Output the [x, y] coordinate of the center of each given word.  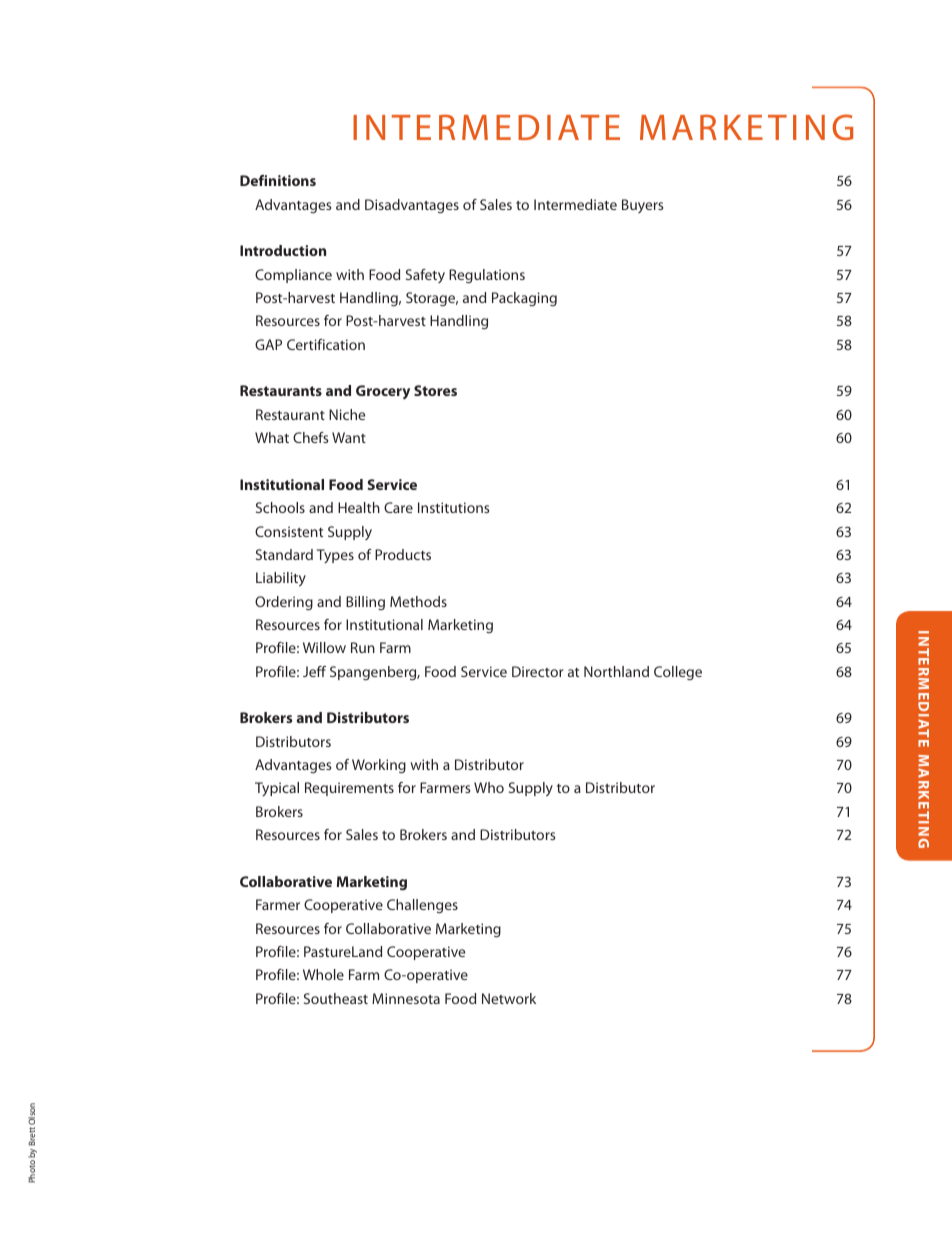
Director [538, 671]
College [678, 673]
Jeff [314, 671]
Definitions [278, 180]
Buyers [643, 206]
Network [509, 998]
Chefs [311, 437]
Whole [323, 974]
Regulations [487, 276]
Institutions [454, 507]
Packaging [524, 299]
